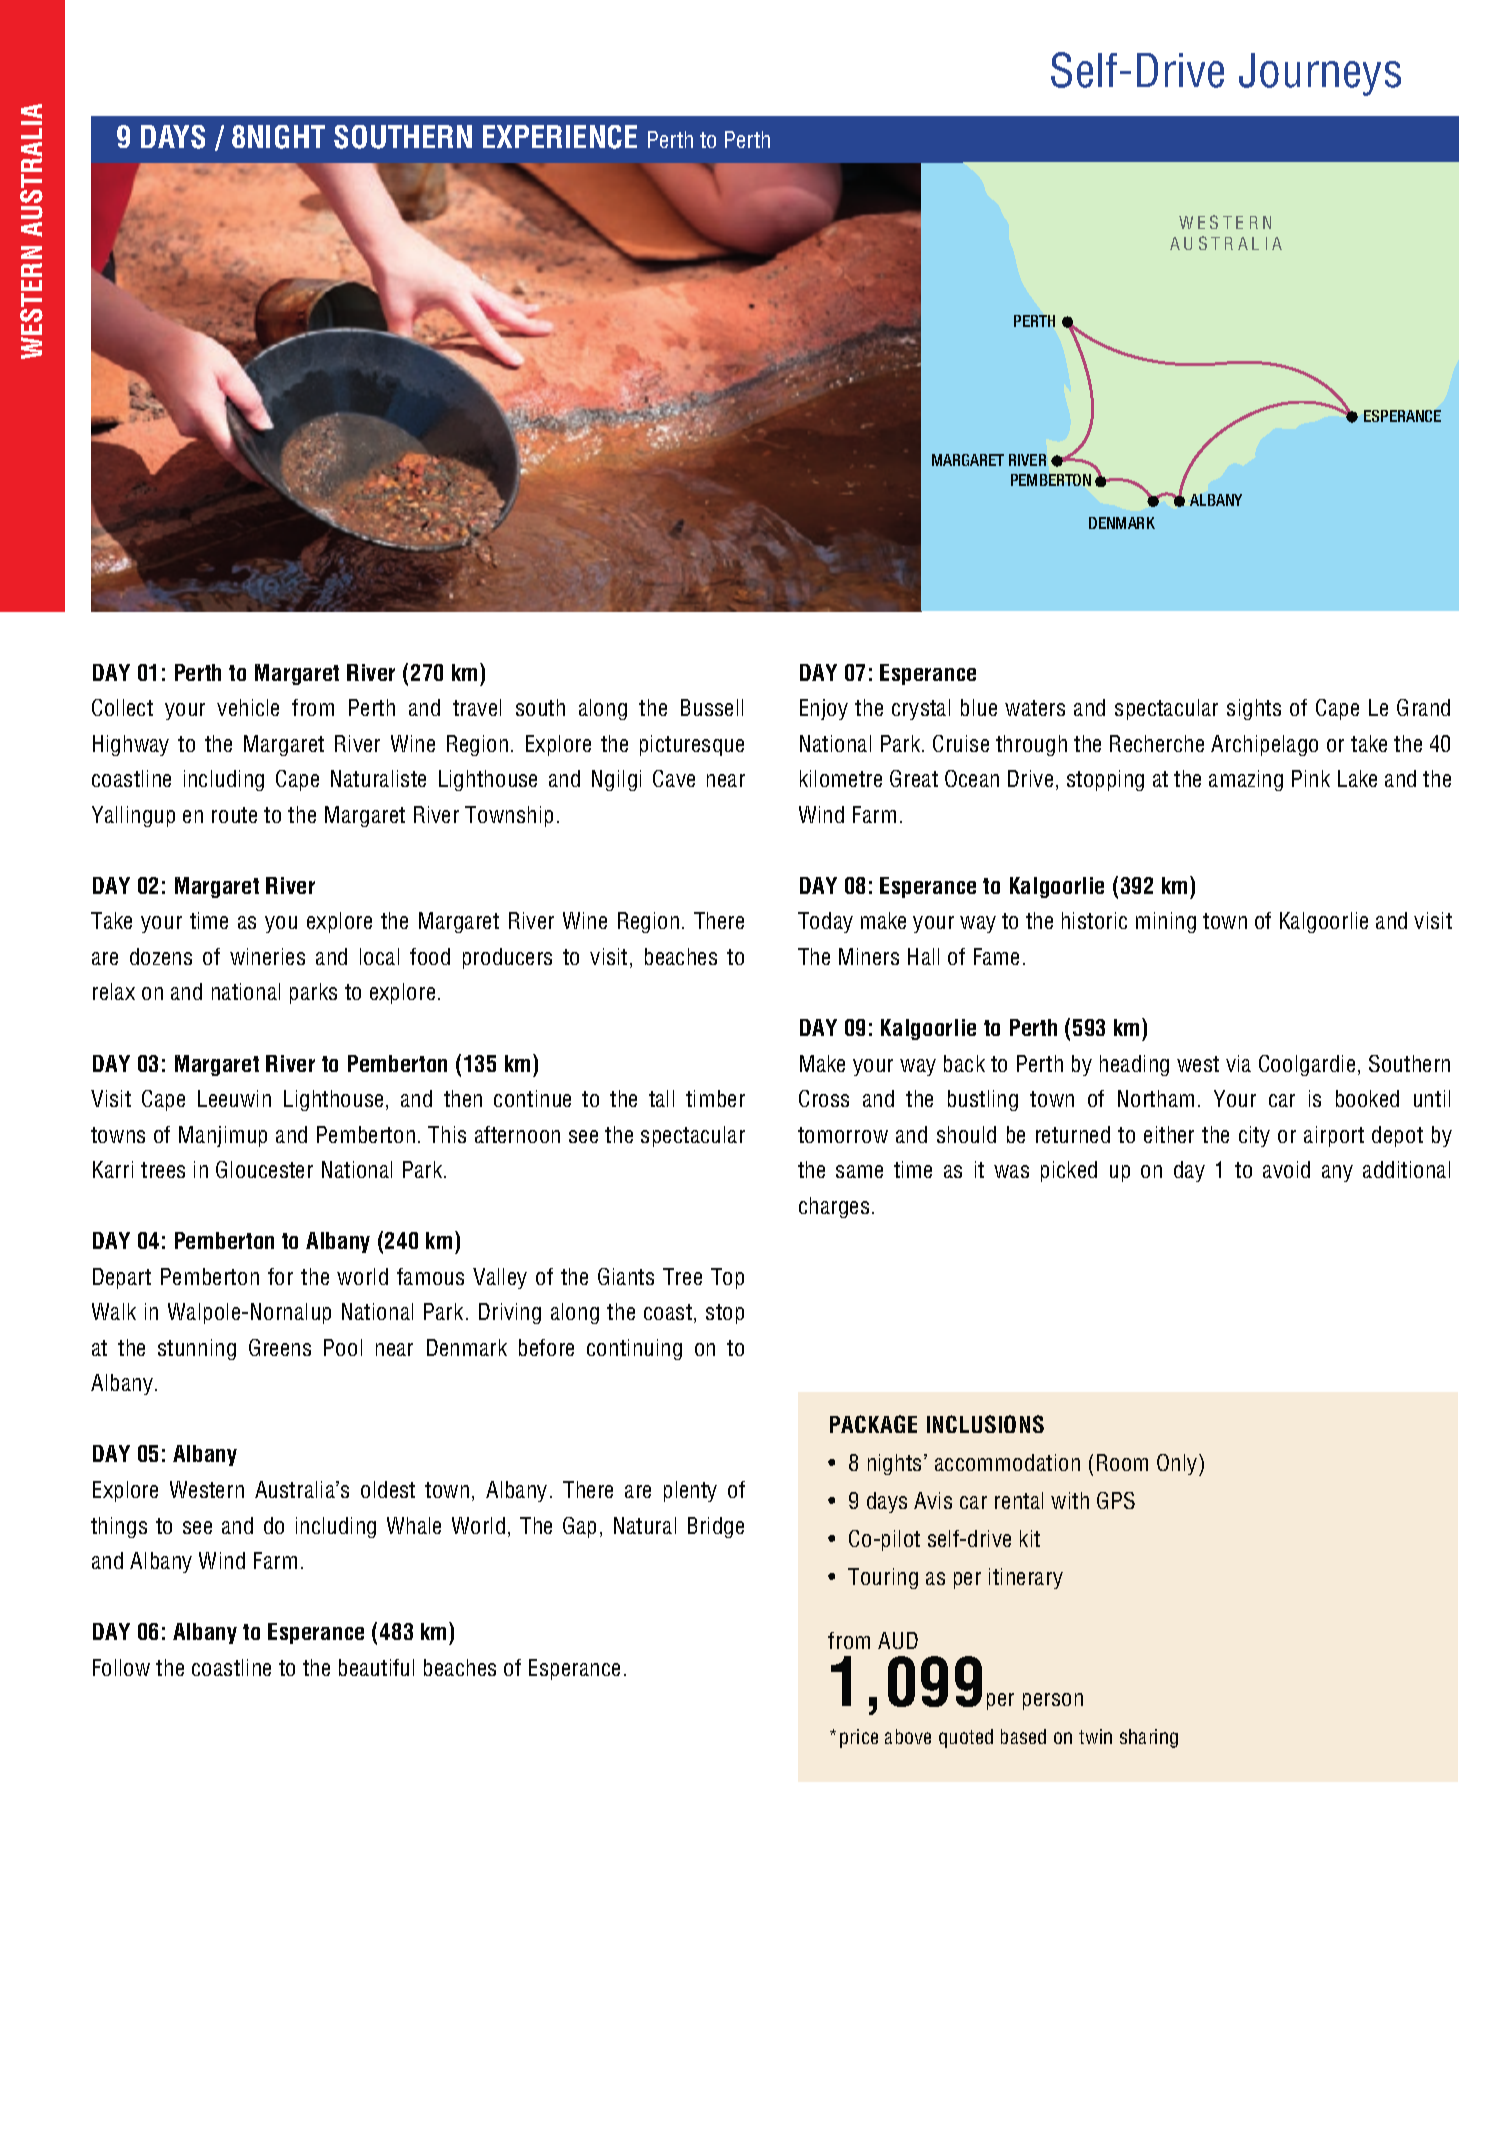 The height and width of the image is (2137, 1511). What do you see at coordinates (825, 922) in the image?
I see `Today` at bounding box center [825, 922].
